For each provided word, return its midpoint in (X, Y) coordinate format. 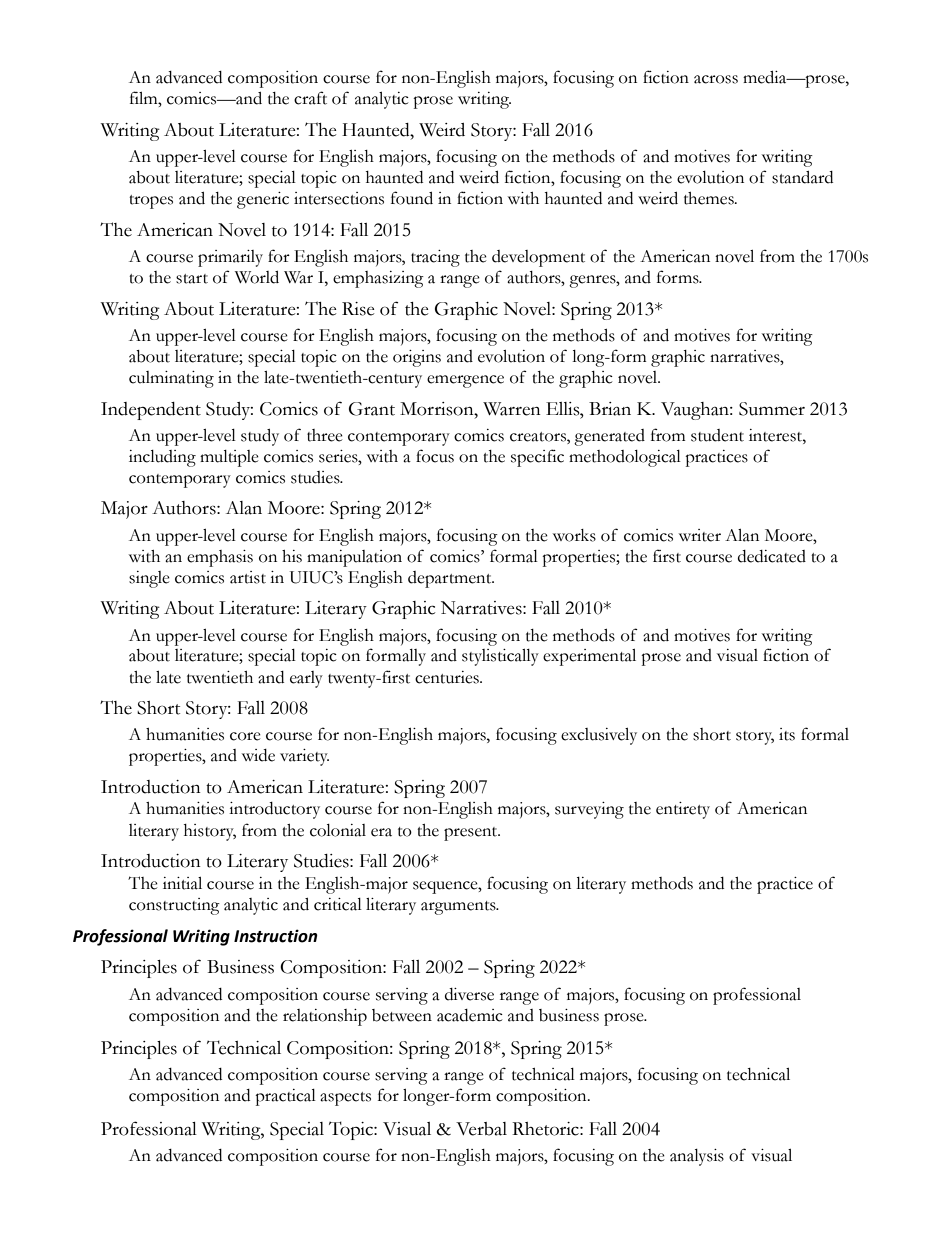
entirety (683, 810)
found (412, 198)
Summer (772, 409)
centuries (448, 677)
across (716, 79)
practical (285, 1097)
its (787, 734)
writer (700, 535)
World (257, 277)
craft (310, 98)
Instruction (276, 936)
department (451, 579)
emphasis (220, 558)
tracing (435, 258)
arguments (459, 908)
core (245, 736)
